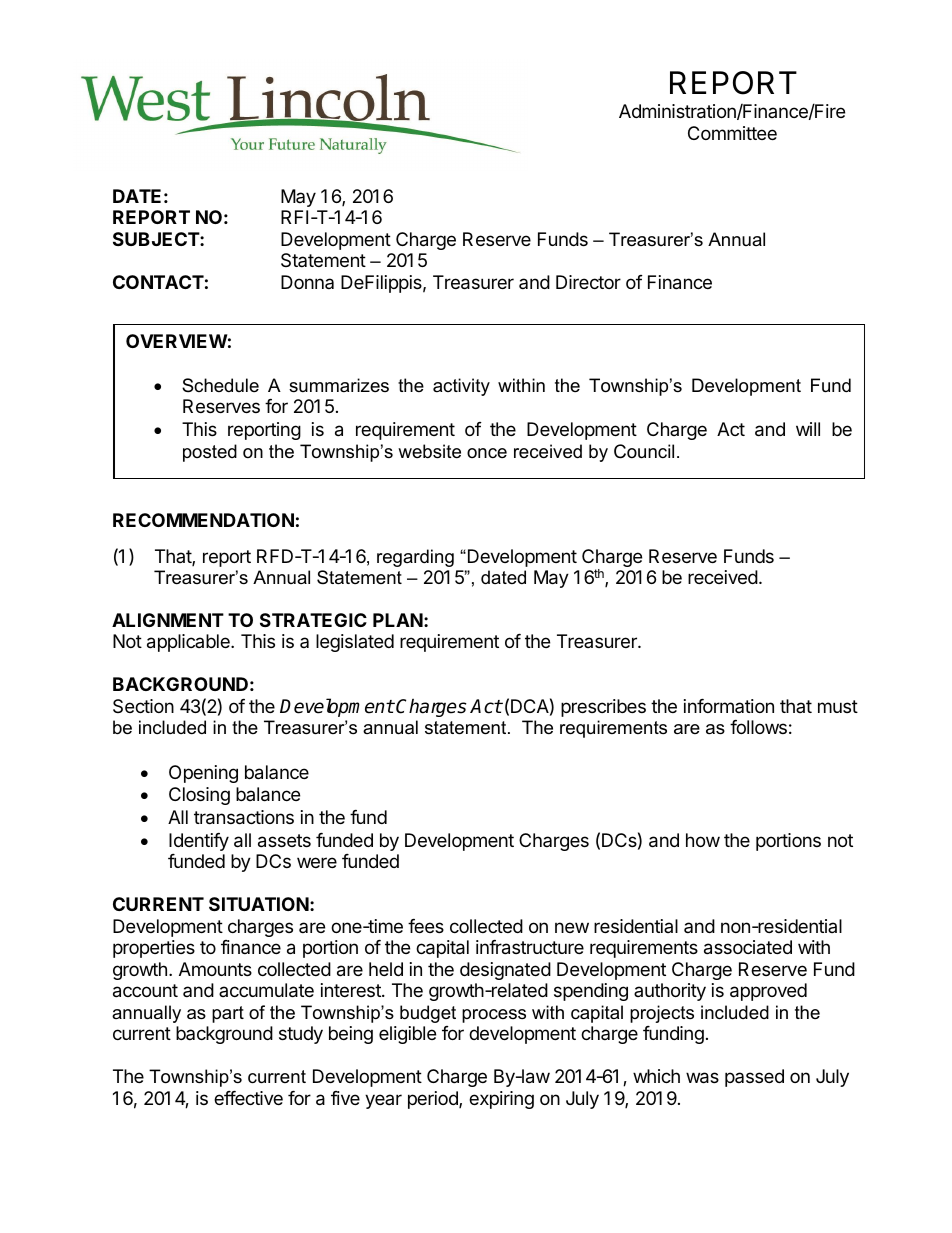  What do you see at coordinates (732, 133) in the document?
I see `Committee` at bounding box center [732, 133].
